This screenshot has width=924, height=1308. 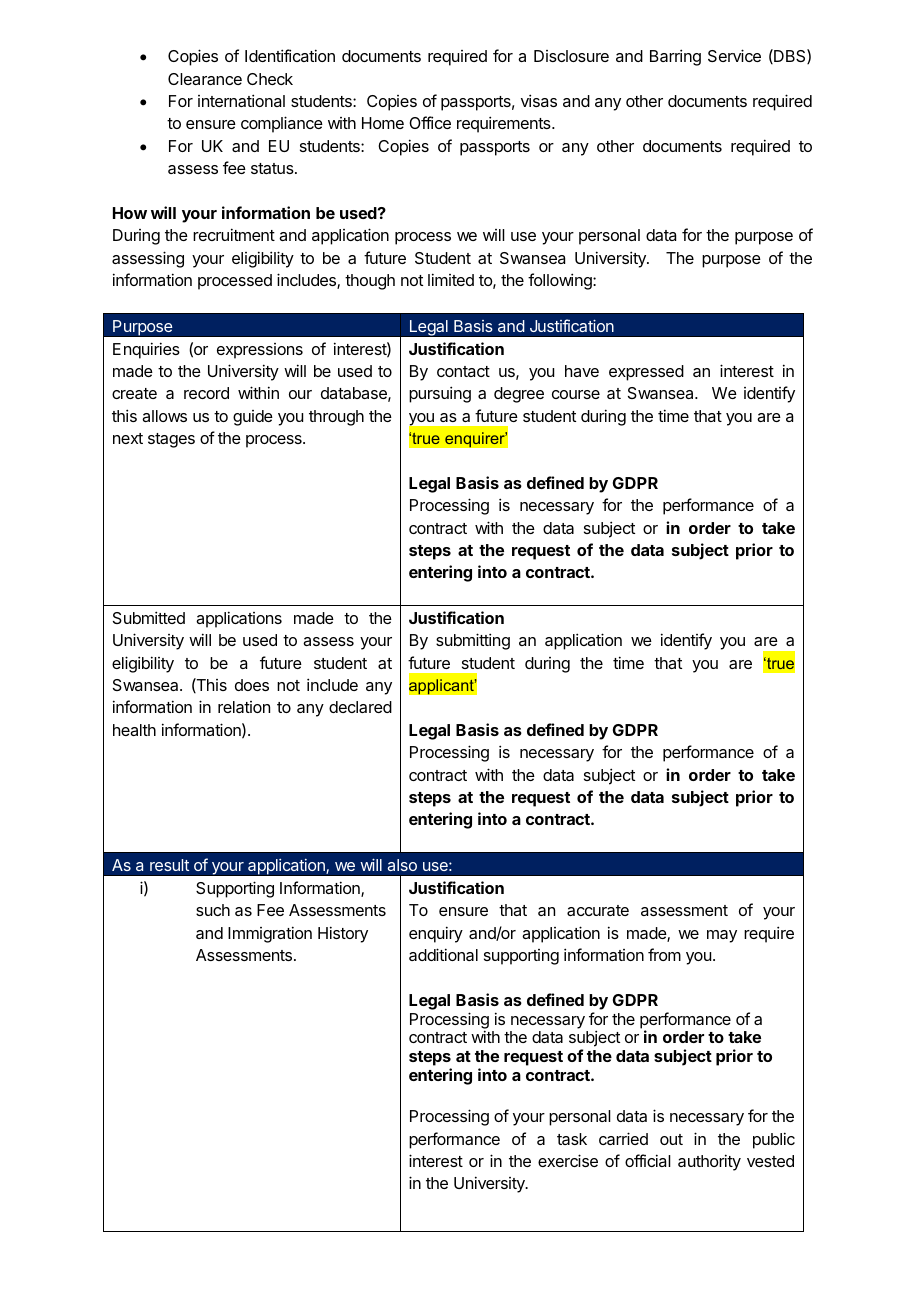 I want to click on stages, so click(x=171, y=440).
